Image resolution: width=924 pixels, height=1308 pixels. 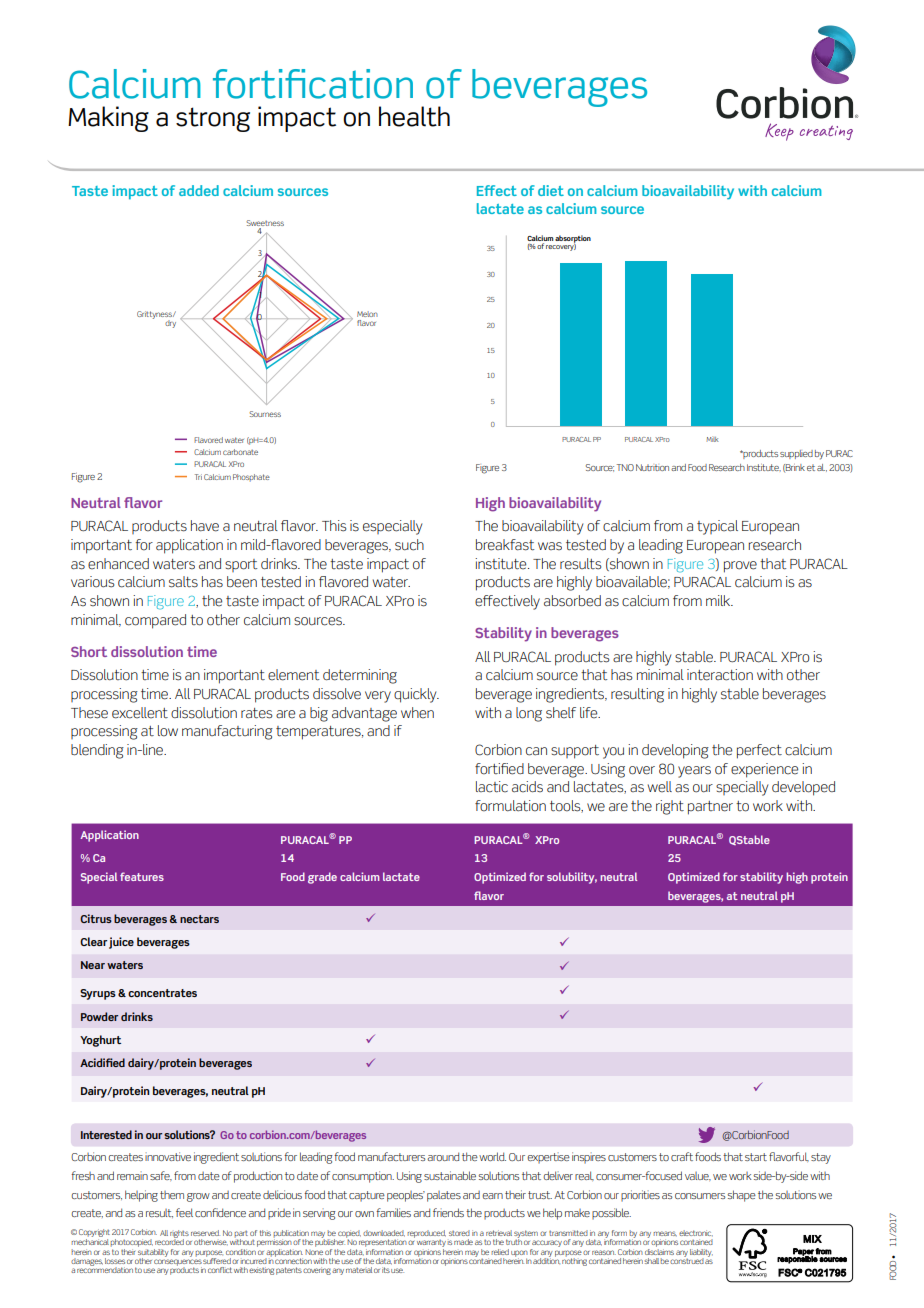 I want to click on excellent, so click(x=140, y=713).
